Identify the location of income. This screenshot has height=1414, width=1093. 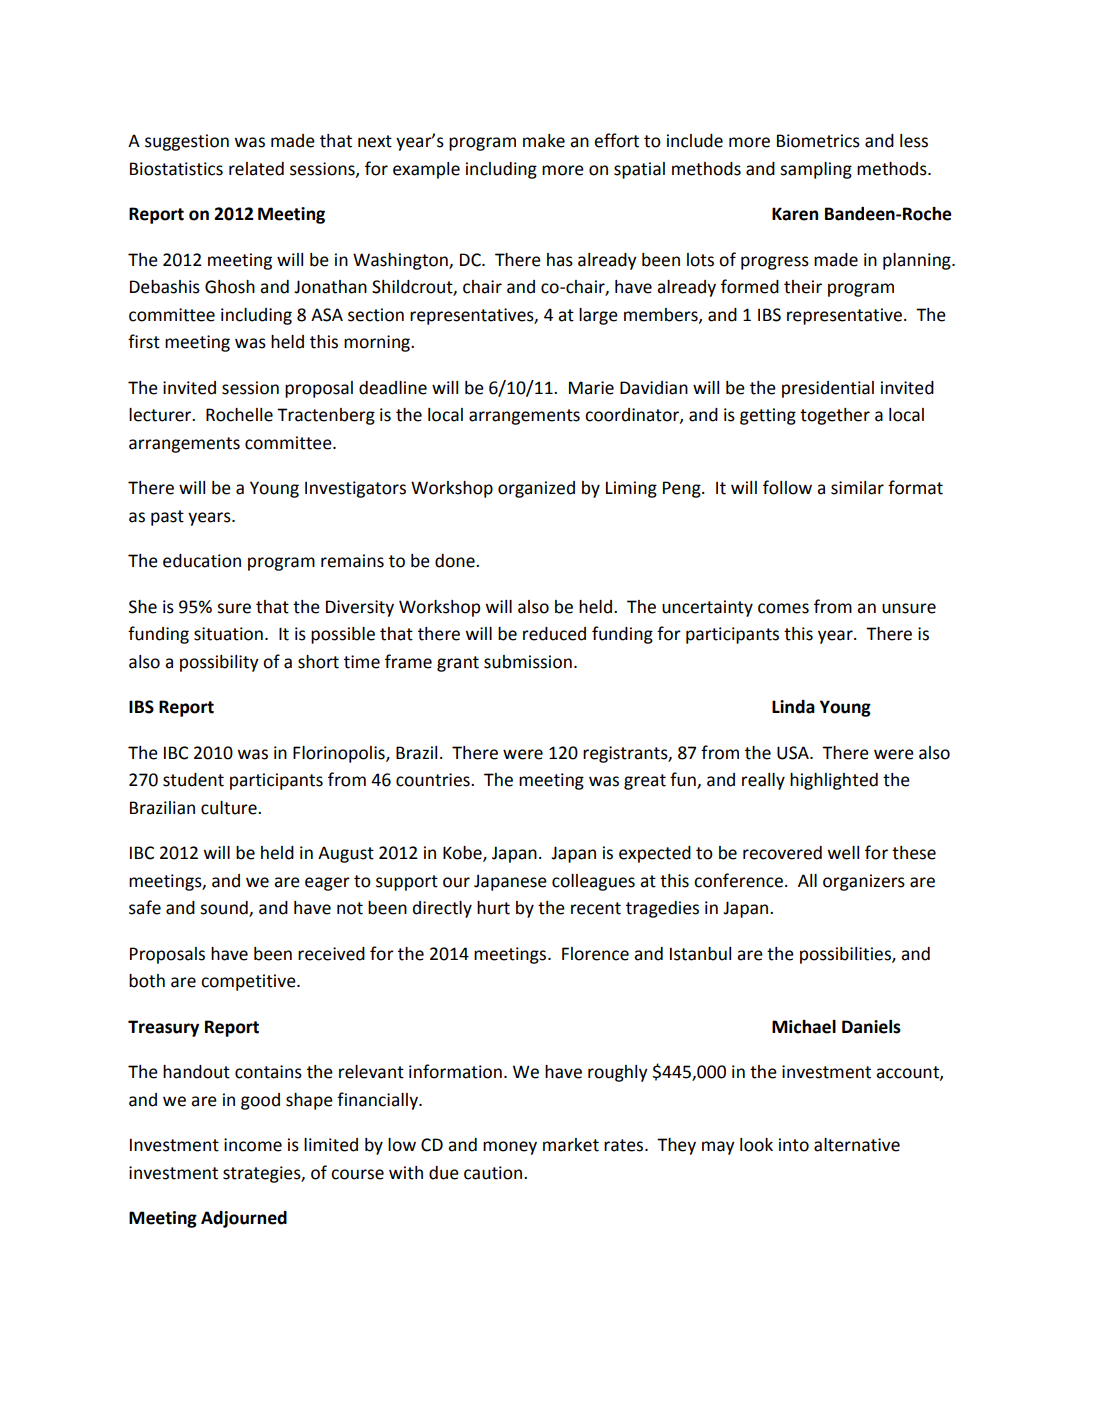
(253, 1145).
